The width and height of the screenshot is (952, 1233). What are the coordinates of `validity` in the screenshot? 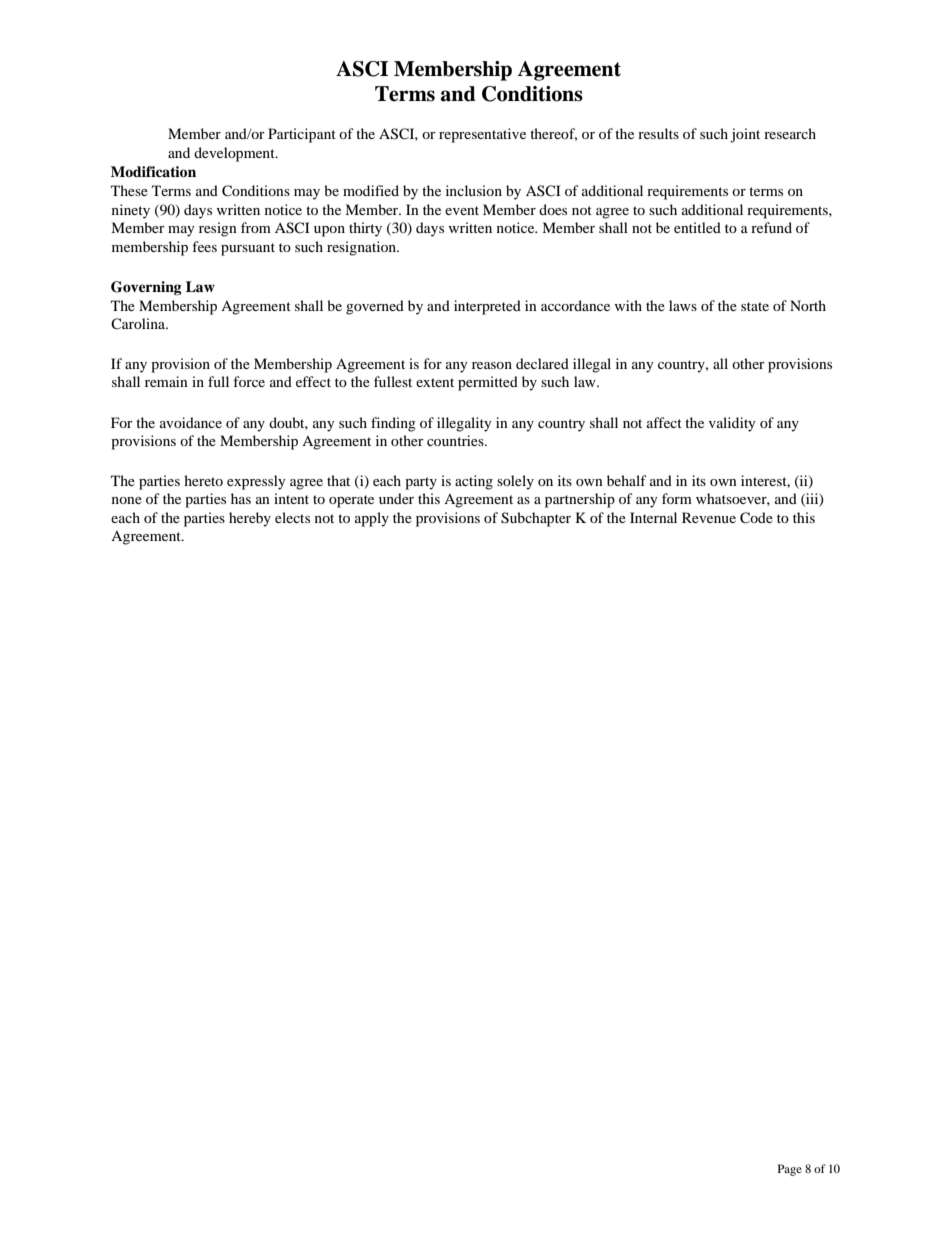 It's located at (732, 424).
